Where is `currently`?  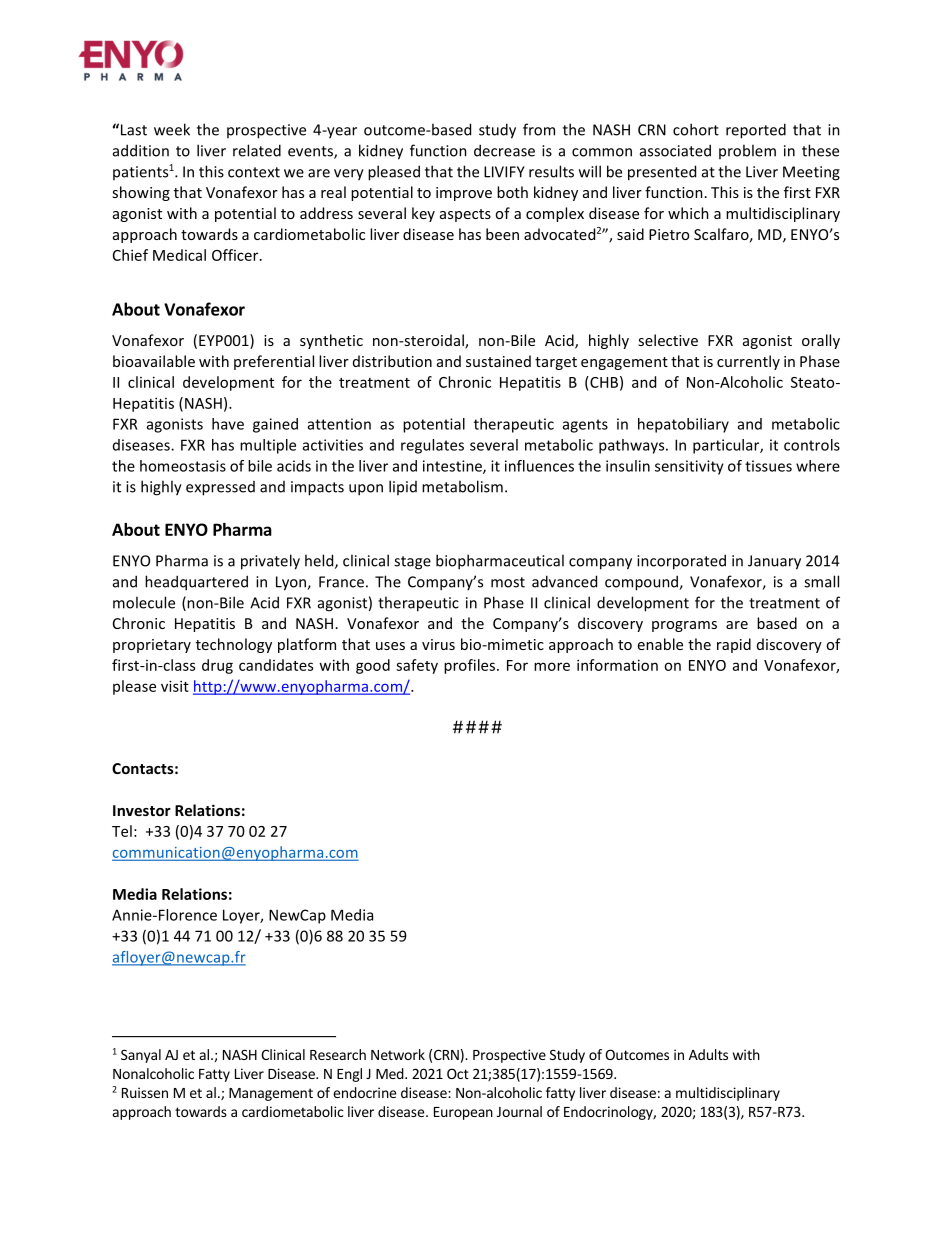
currently is located at coordinates (748, 362).
